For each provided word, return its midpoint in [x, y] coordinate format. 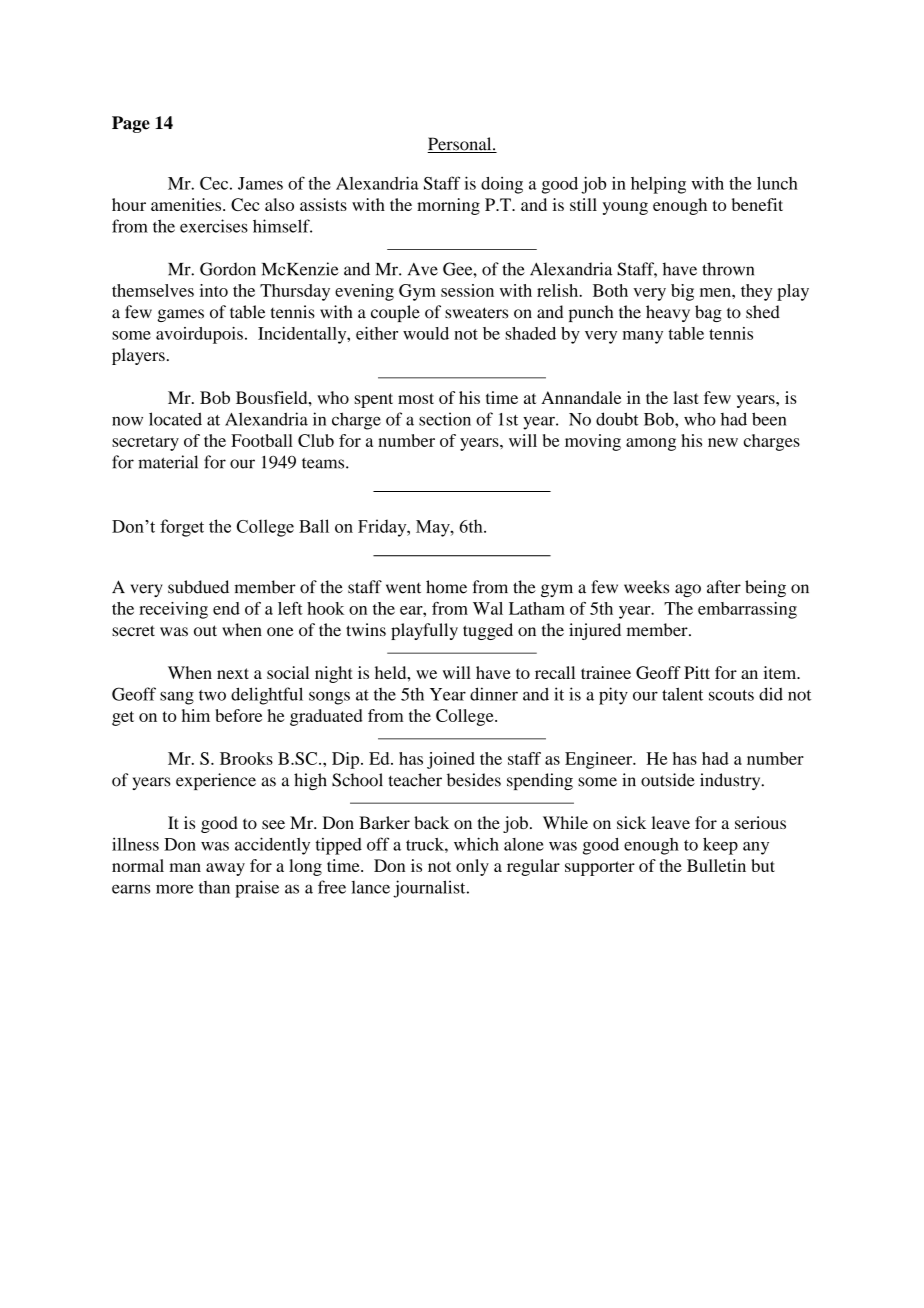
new [723, 442]
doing [502, 185]
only [472, 867]
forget [182, 528]
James [260, 183]
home [446, 587]
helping [658, 185]
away [225, 869]
